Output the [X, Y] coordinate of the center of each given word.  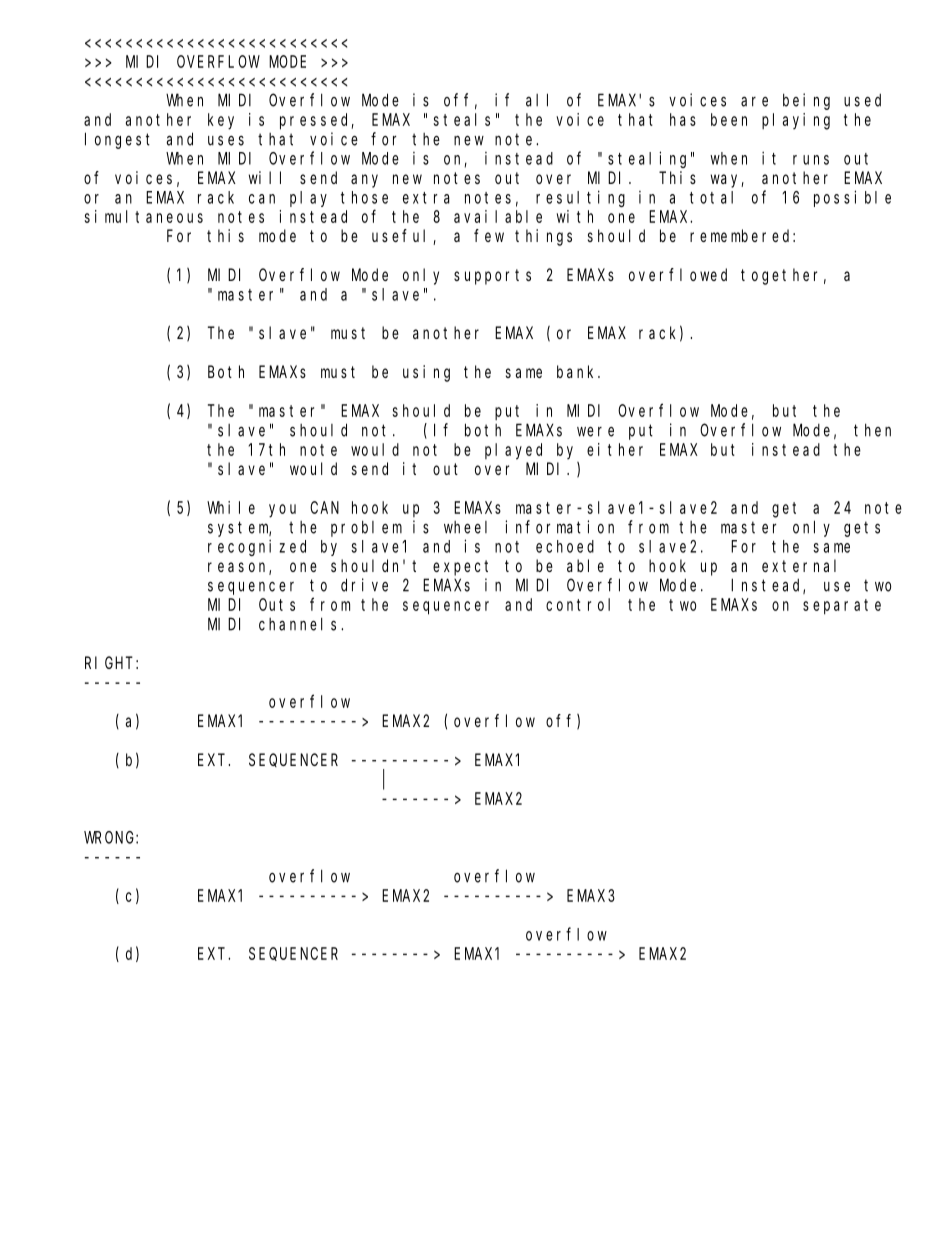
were [595, 432]
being [806, 101]
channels [300, 624]
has [683, 119]
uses [226, 141]
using [426, 373]
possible [852, 198]
